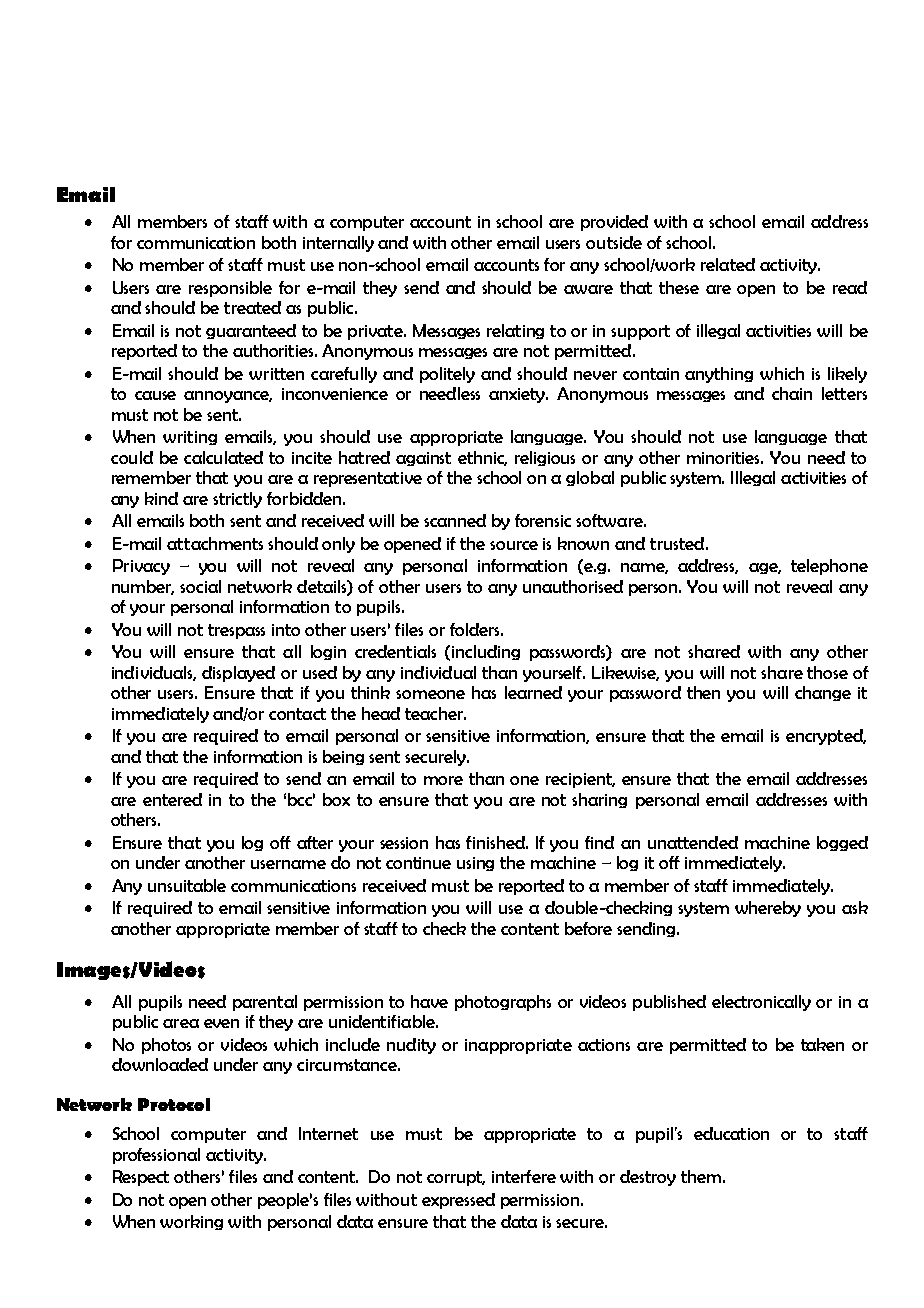  I want to click on interfere, so click(524, 1176).
